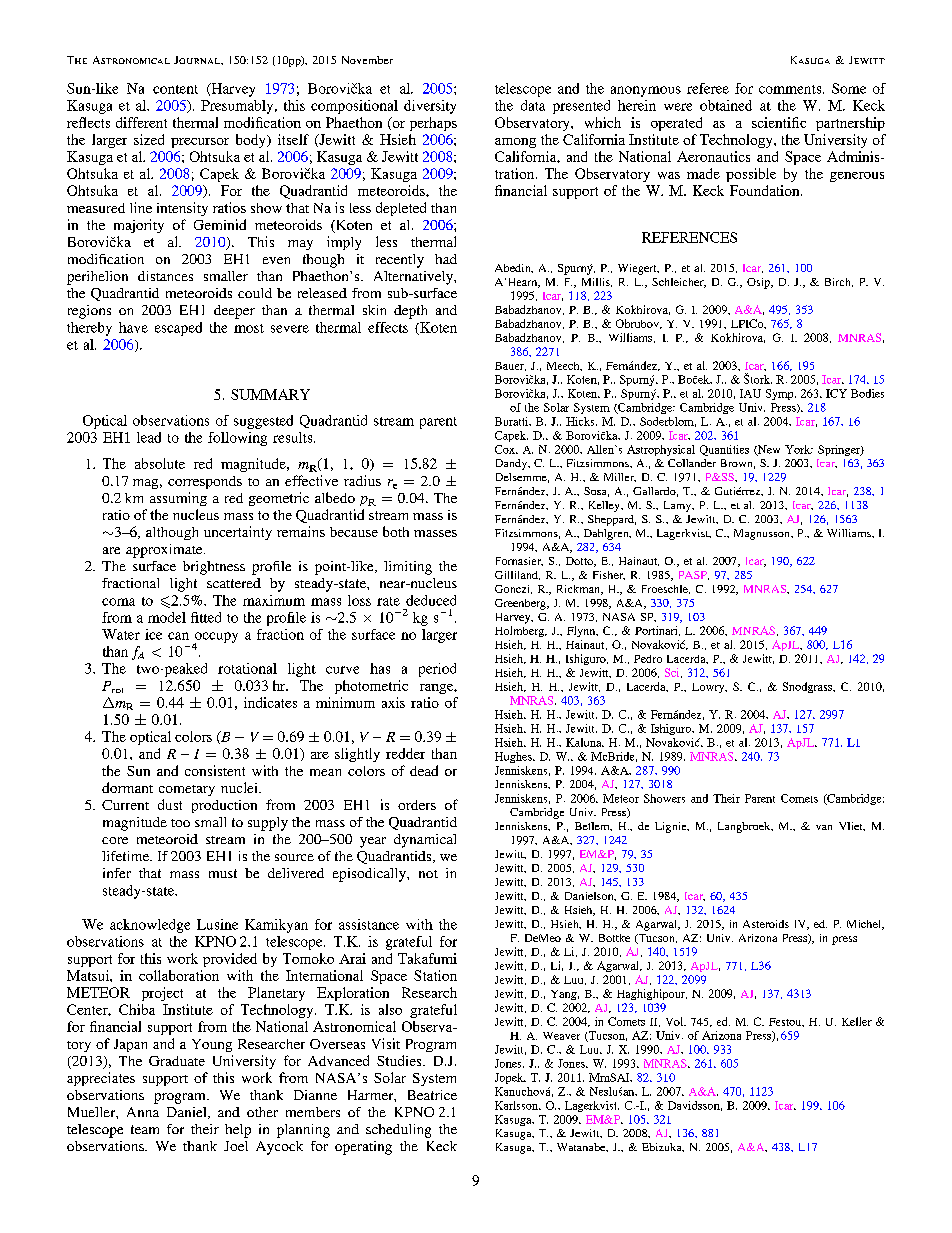 Image resolution: width=952 pixels, height=1233 pixels. I want to click on content, so click(175, 89).
